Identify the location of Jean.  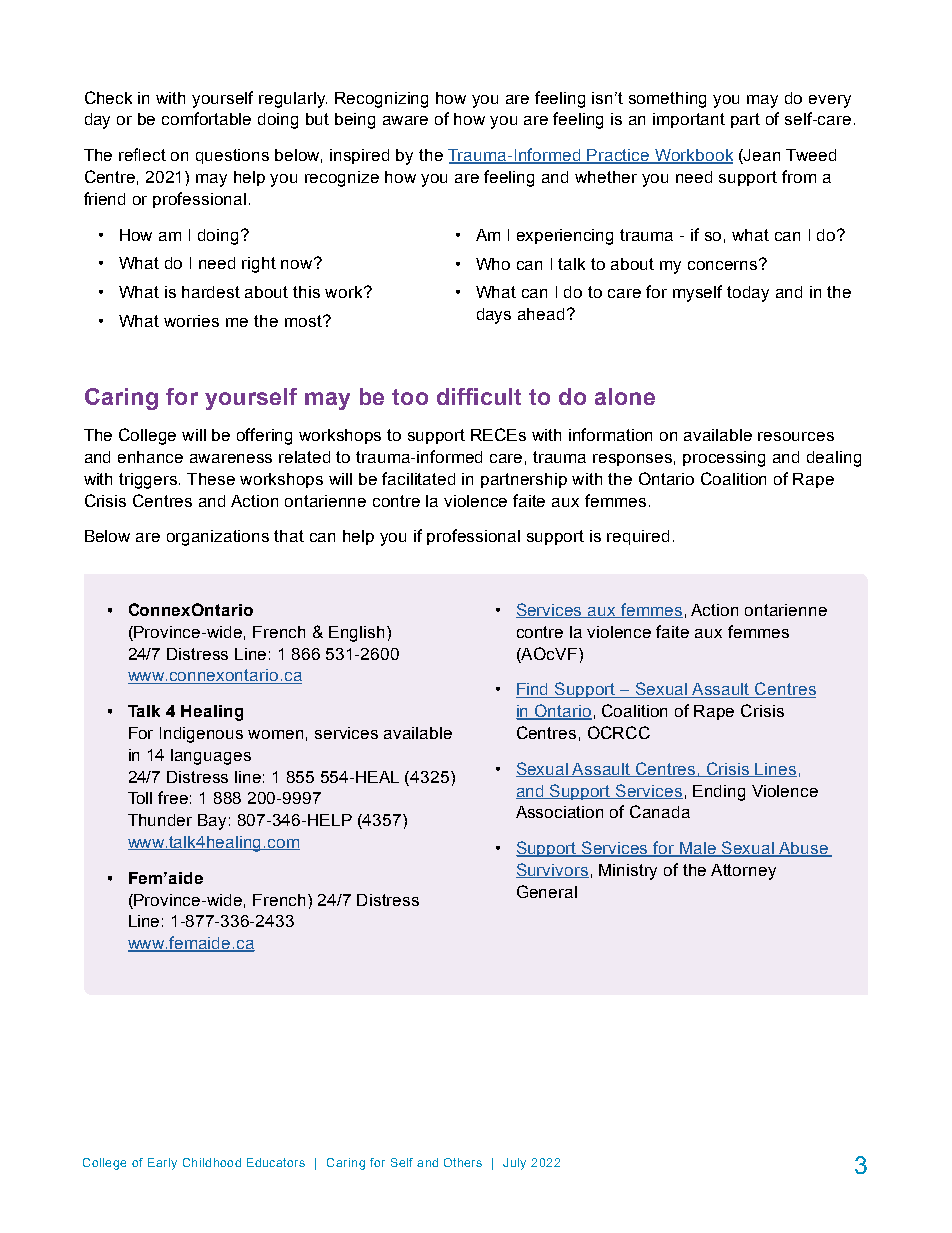
(761, 156).
